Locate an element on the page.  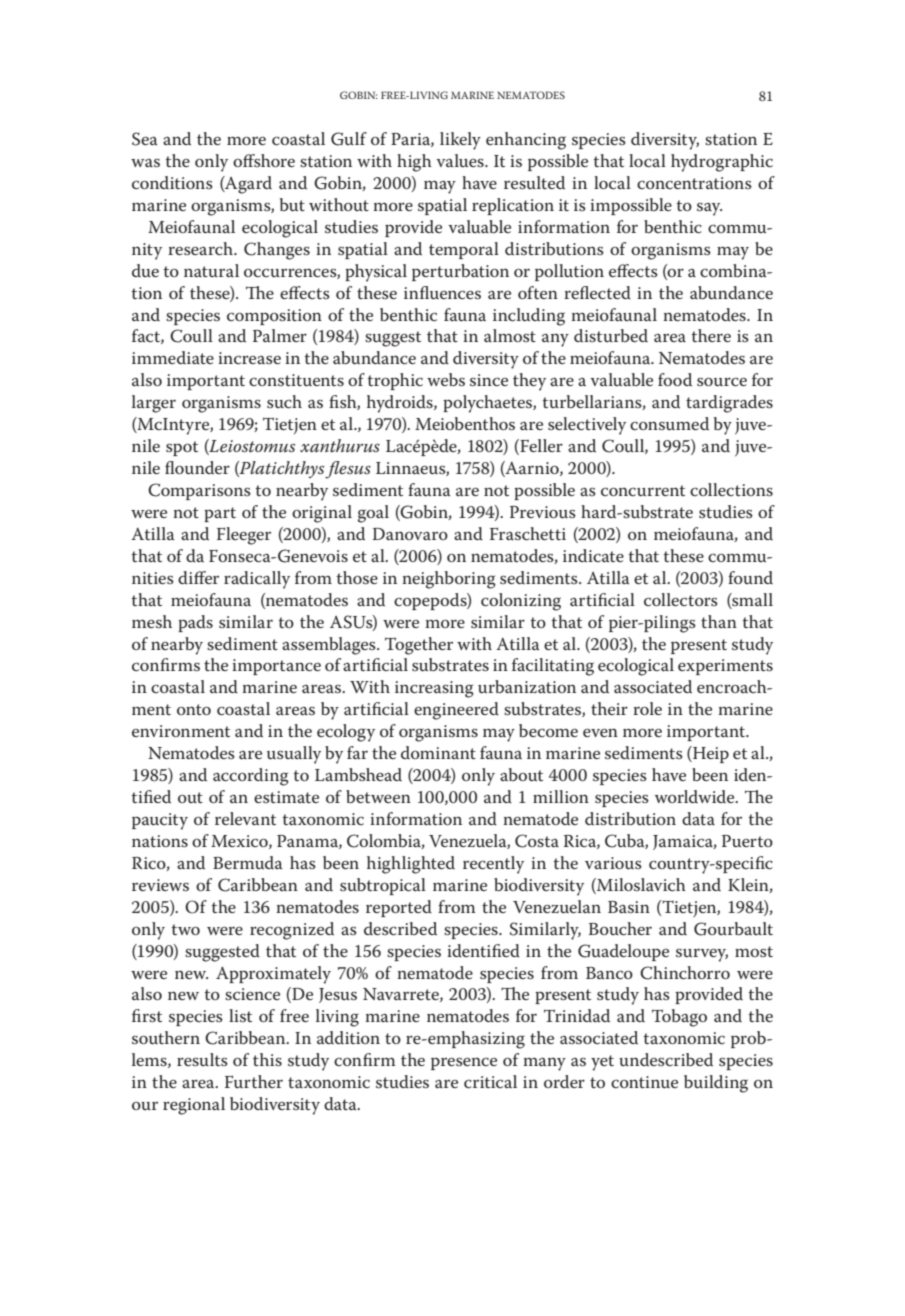
food is located at coordinates (675, 379).
